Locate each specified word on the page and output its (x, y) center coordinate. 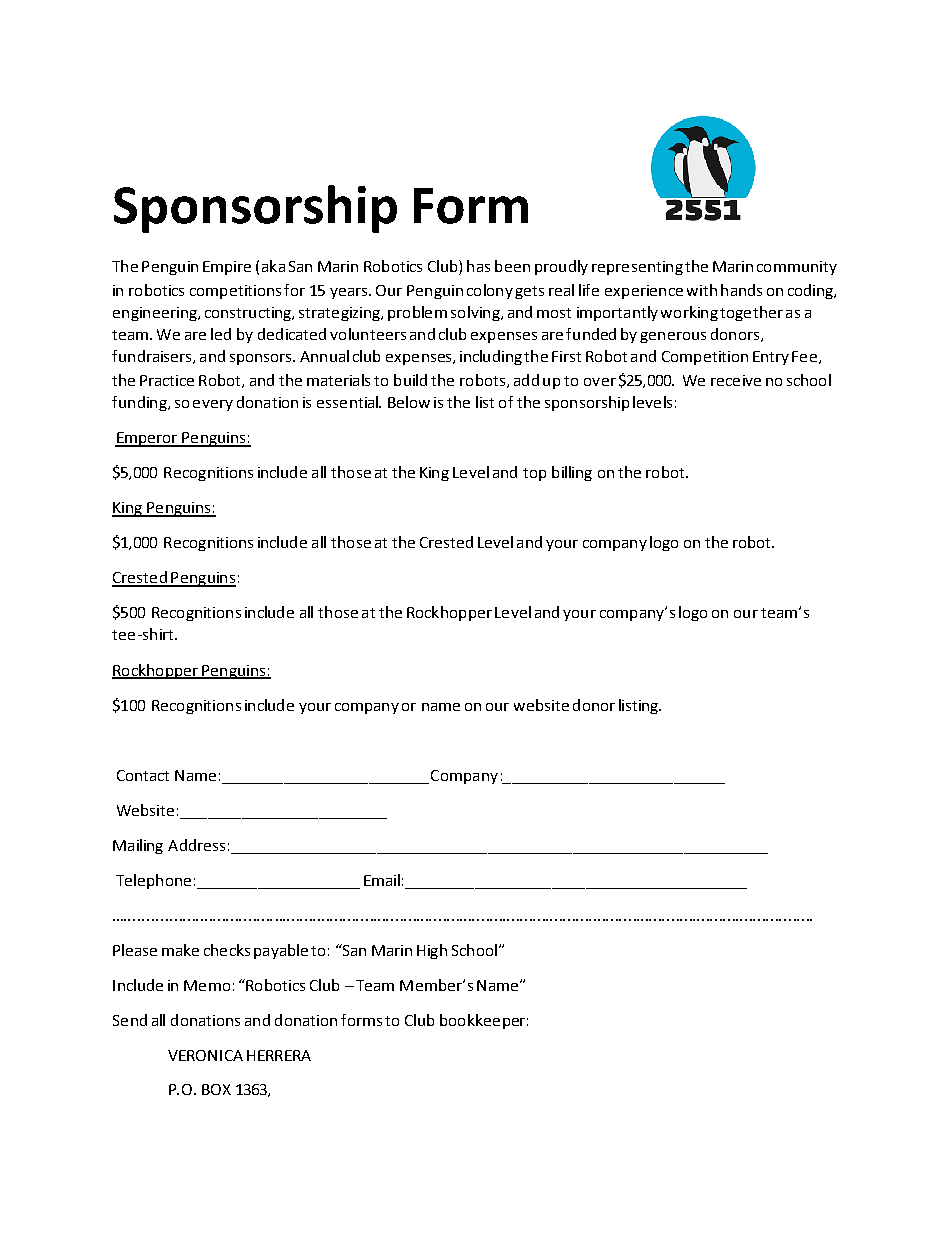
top (534, 474)
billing (572, 473)
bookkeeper (482, 1021)
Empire (227, 268)
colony (490, 291)
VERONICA (205, 1055)
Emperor (147, 439)
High (432, 951)
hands (741, 290)
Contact (143, 775)
